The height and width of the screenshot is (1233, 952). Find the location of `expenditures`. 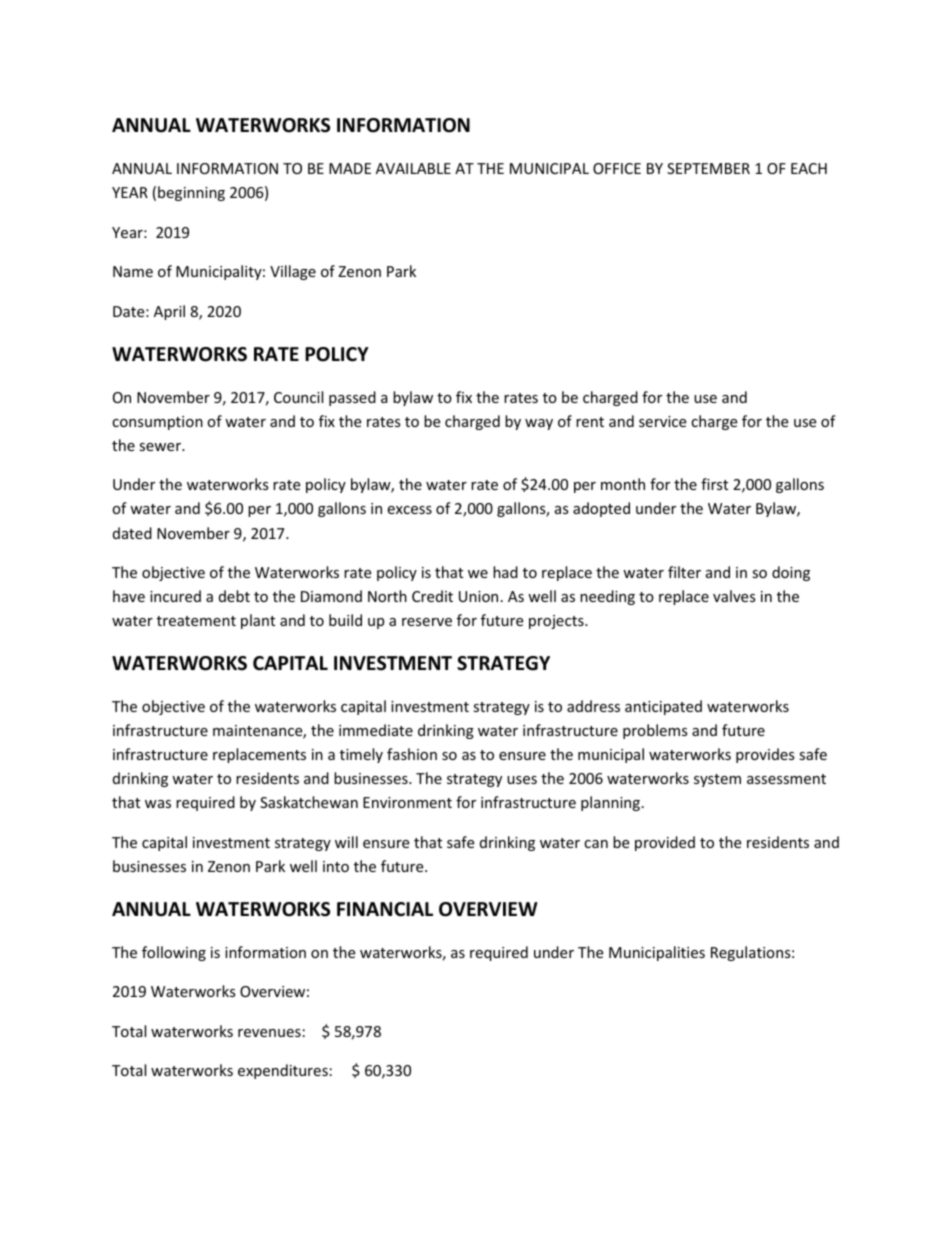

expenditures is located at coordinates (283, 1071).
